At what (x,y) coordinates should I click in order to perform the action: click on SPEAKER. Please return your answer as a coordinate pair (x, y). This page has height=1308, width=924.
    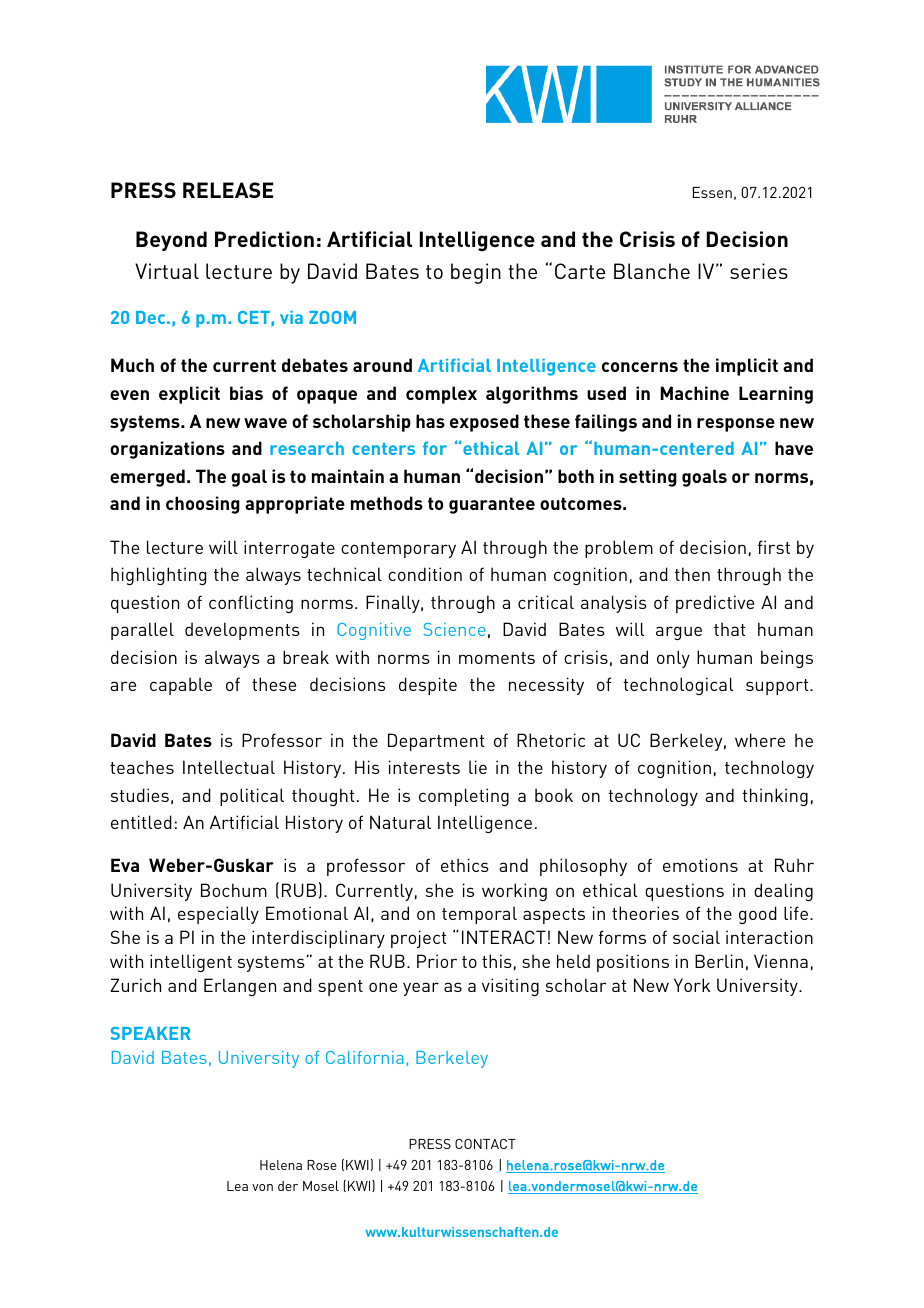
    Looking at the image, I should click on (150, 1033).
